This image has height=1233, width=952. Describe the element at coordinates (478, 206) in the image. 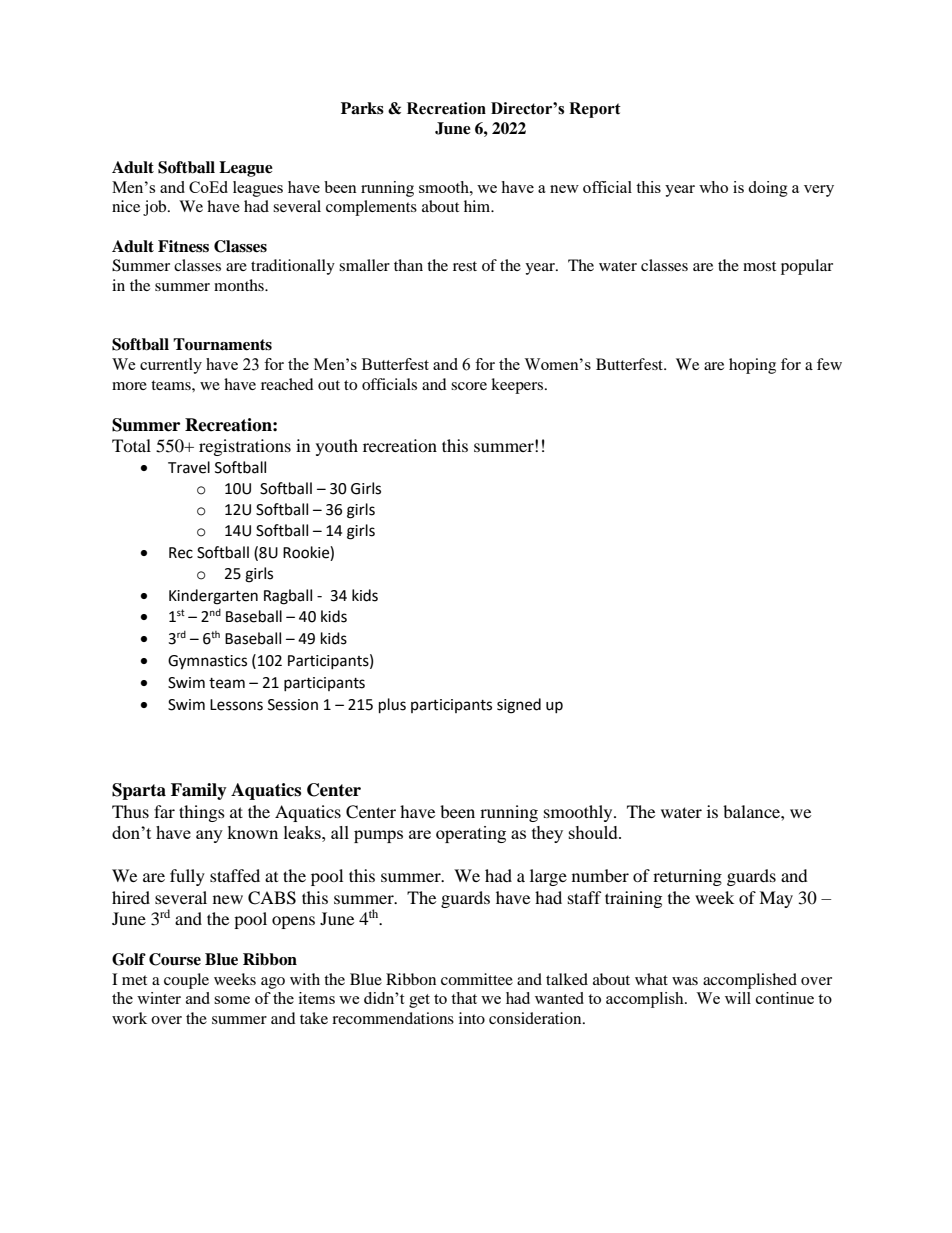

I see `him` at that location.
